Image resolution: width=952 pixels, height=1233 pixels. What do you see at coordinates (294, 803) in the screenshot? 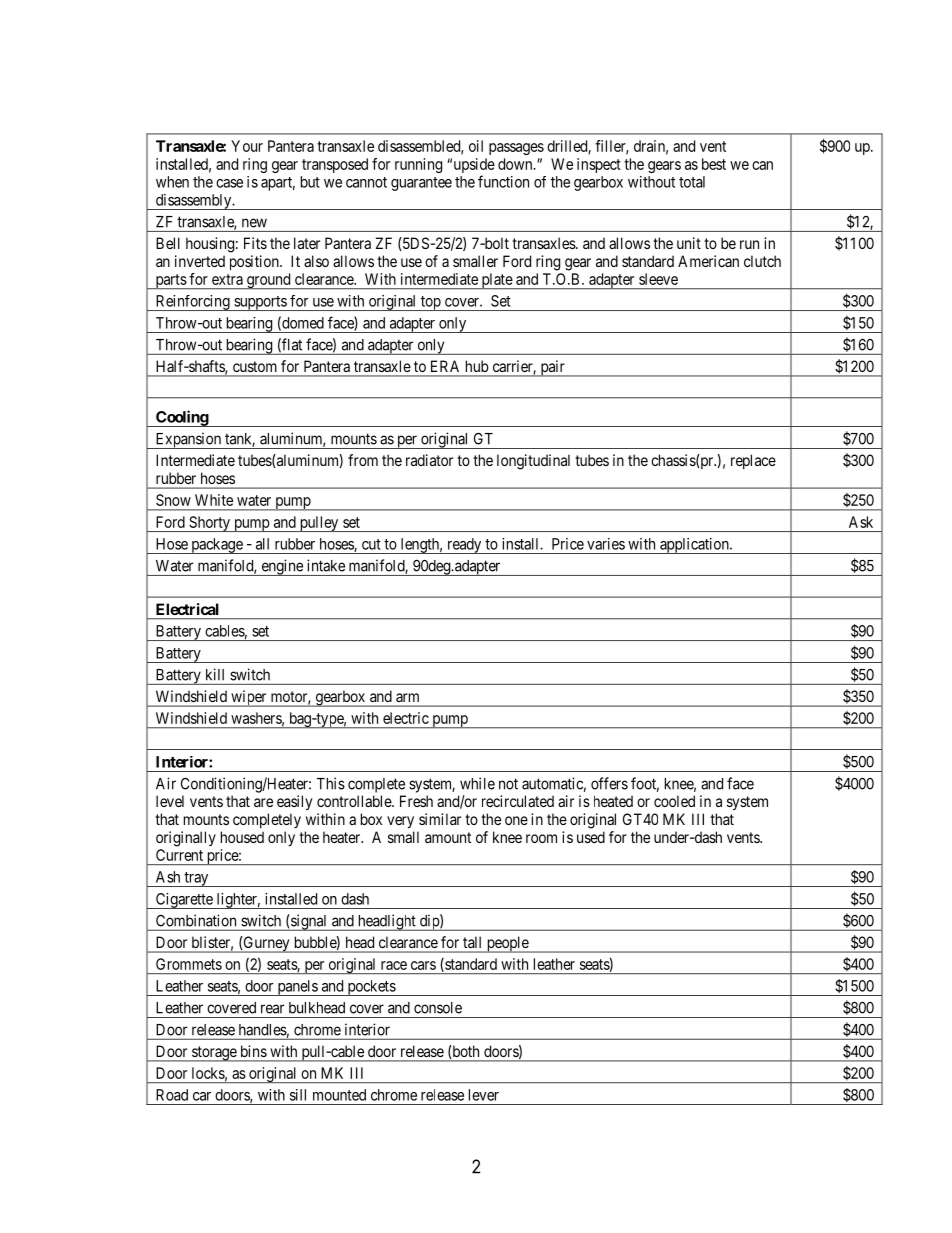
I see `easily` at bounding box center [294, 803].
